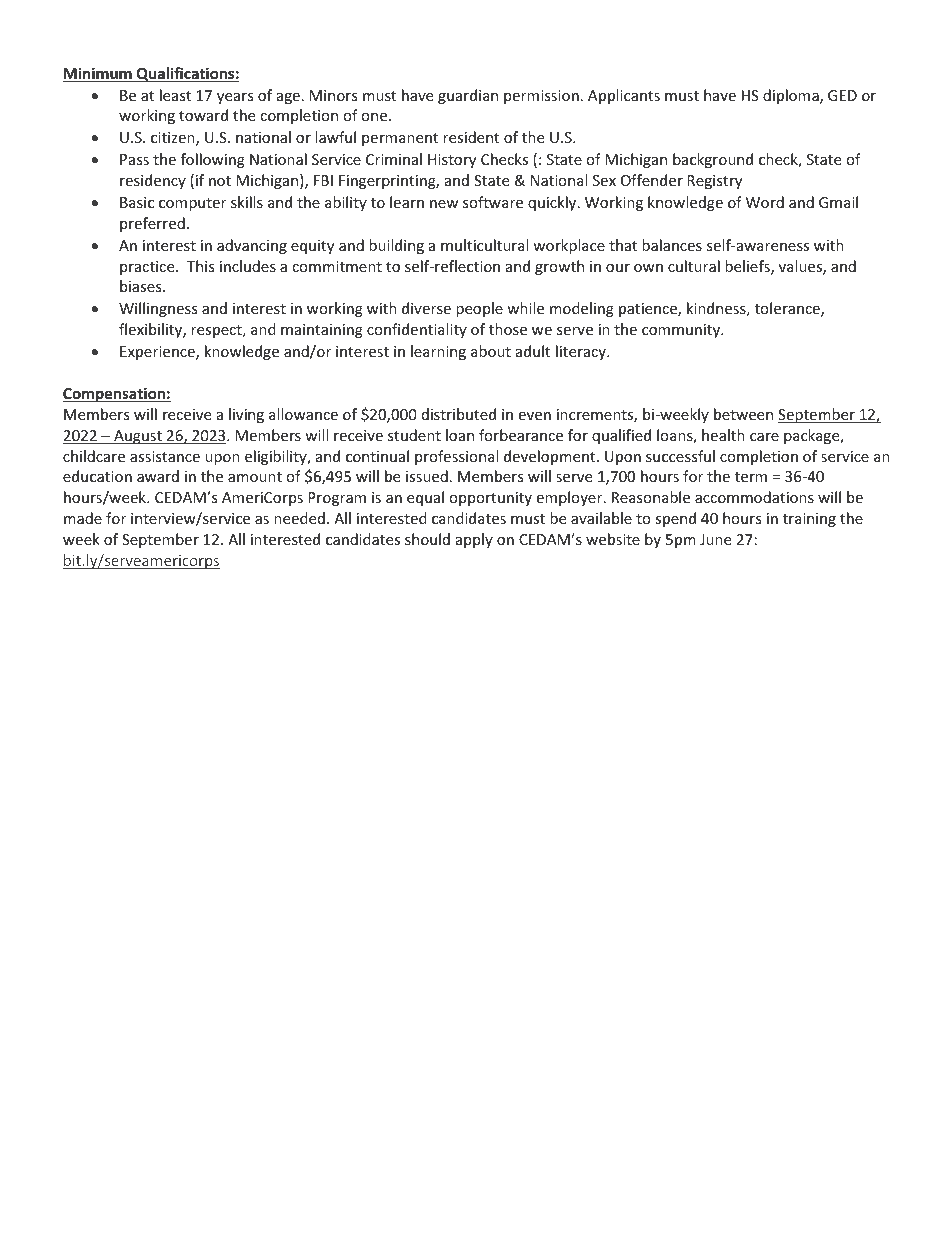  I want to click on apply, so click(474, 540).
